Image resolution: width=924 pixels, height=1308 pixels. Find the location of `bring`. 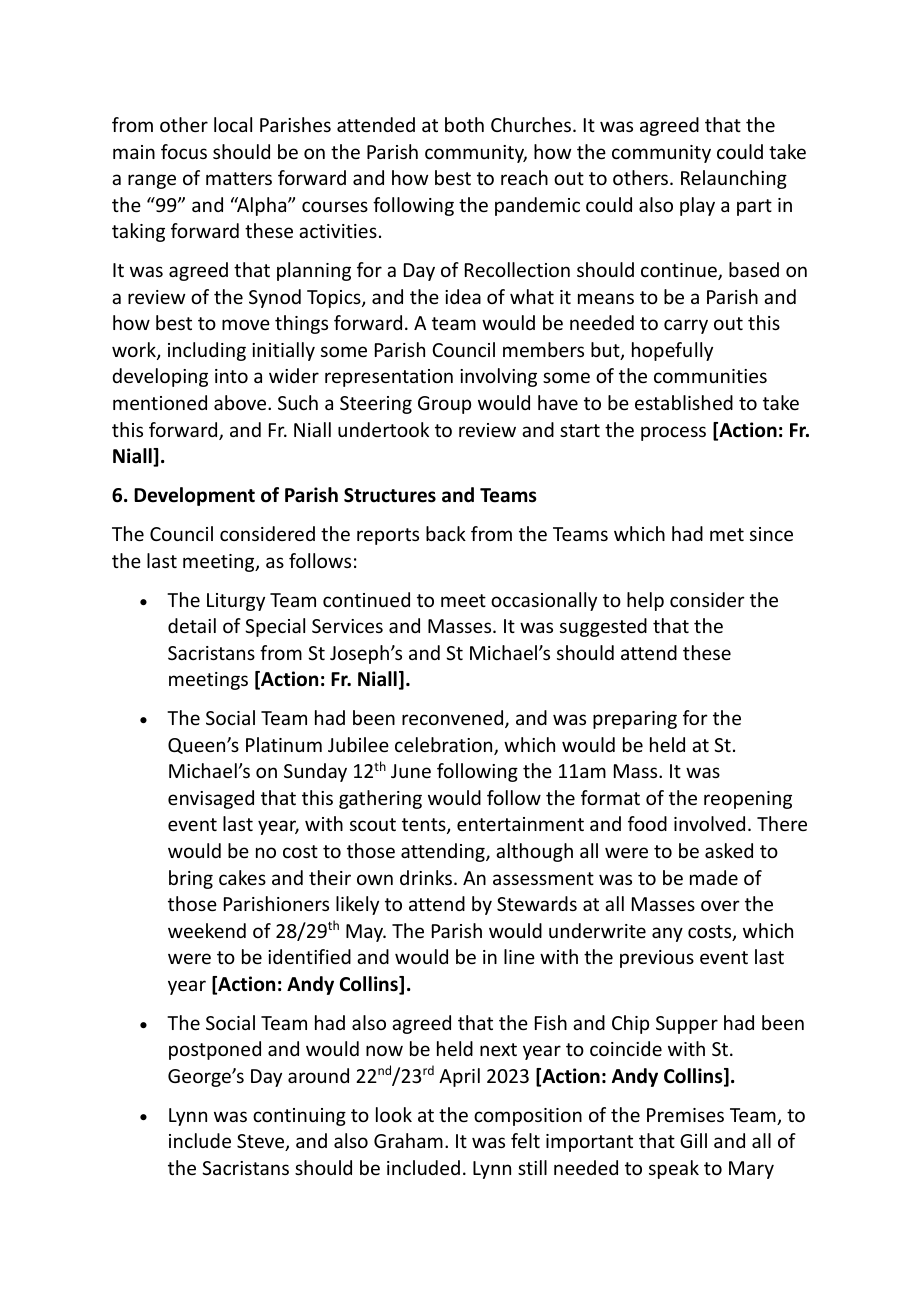

bring is located at coordinates (191, 879).
